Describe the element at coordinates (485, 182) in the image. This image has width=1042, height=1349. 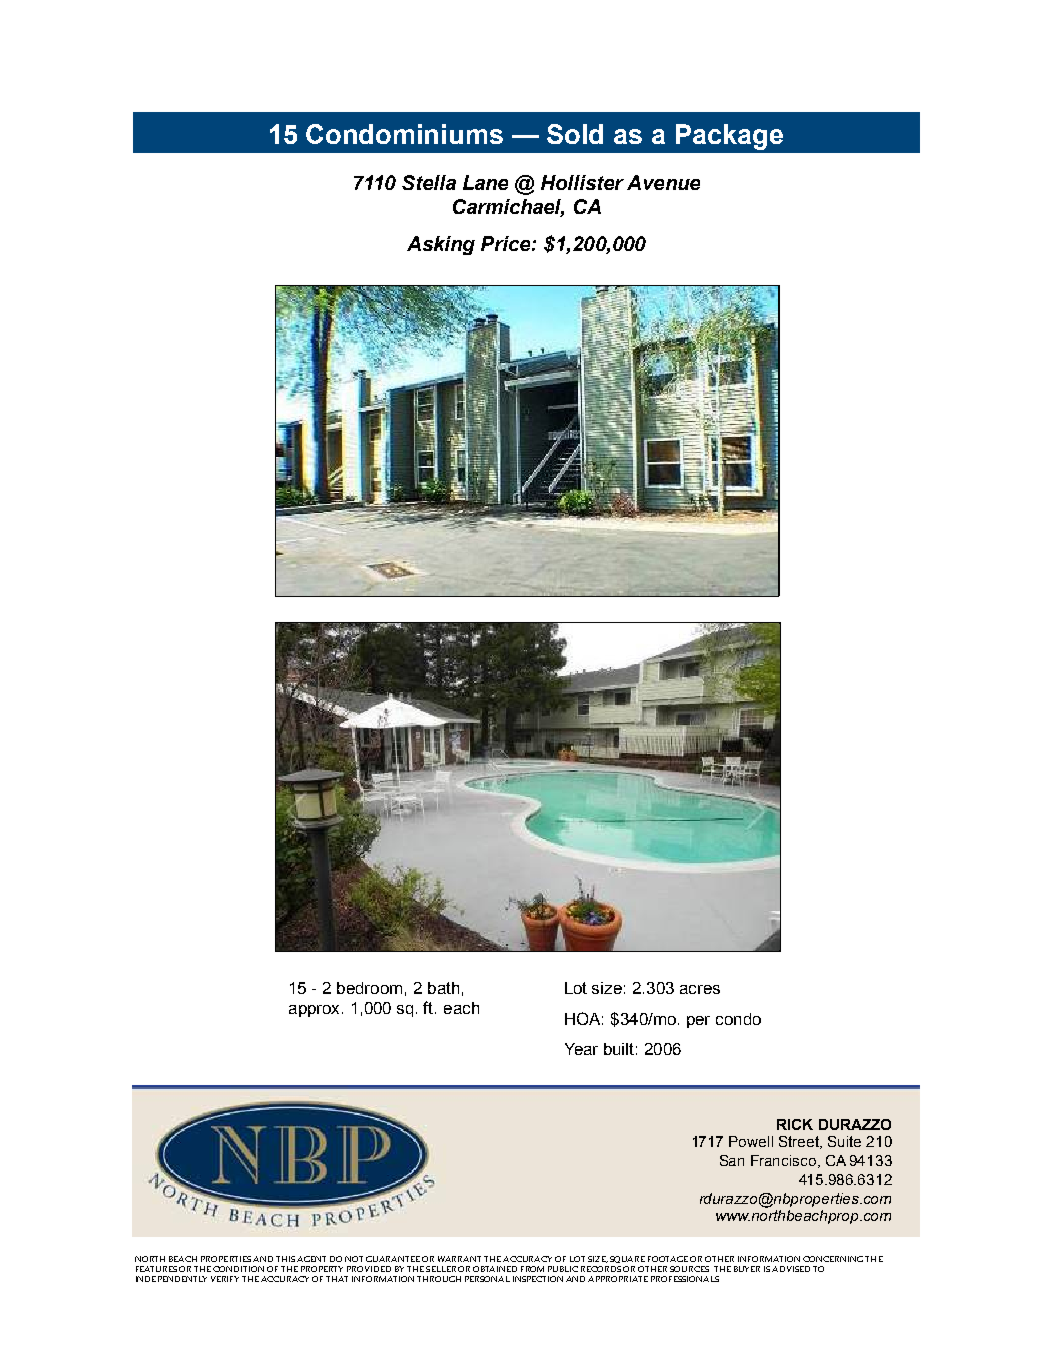
I see `Lane` at that location.
